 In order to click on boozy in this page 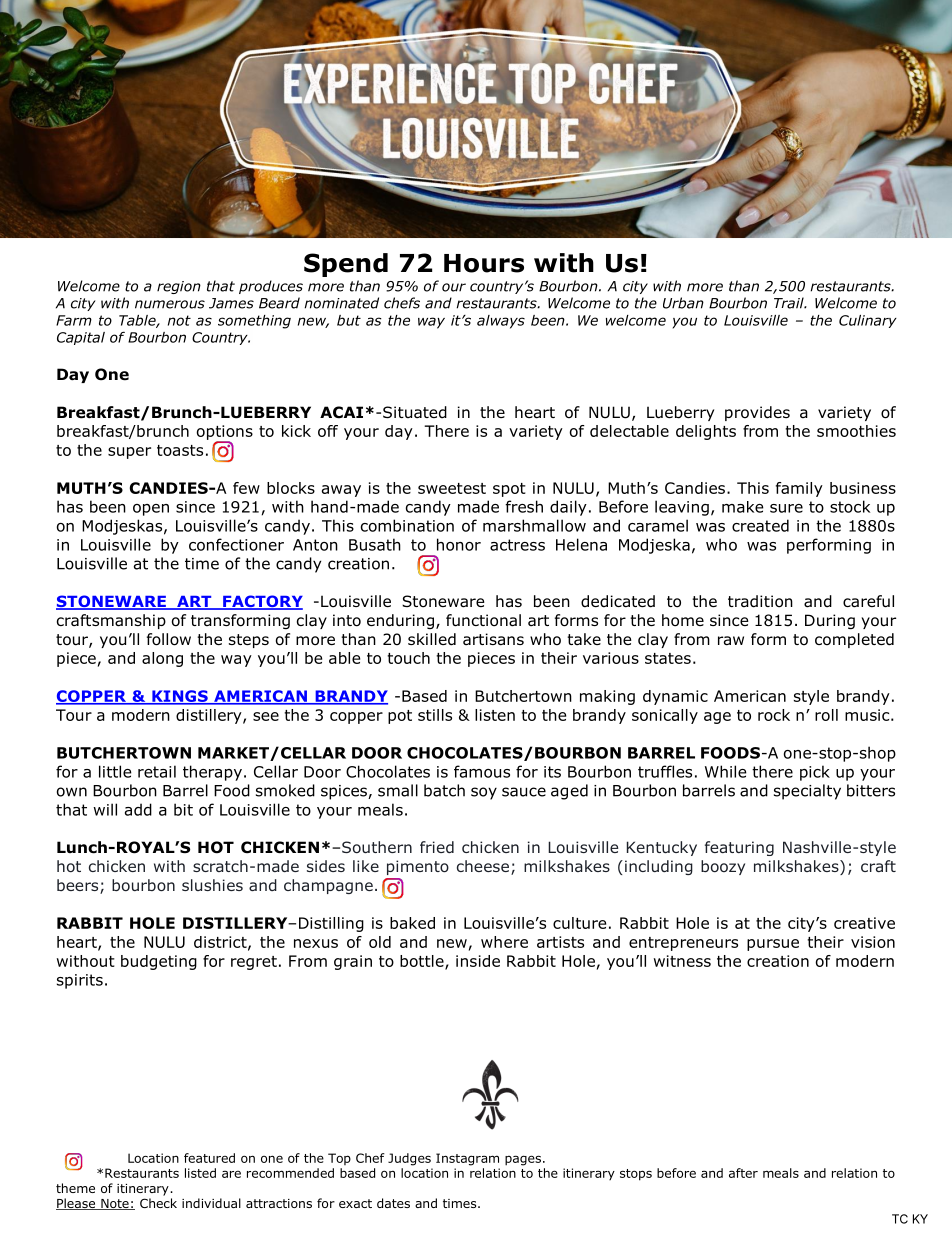, I will do `click(723, 867)`.
